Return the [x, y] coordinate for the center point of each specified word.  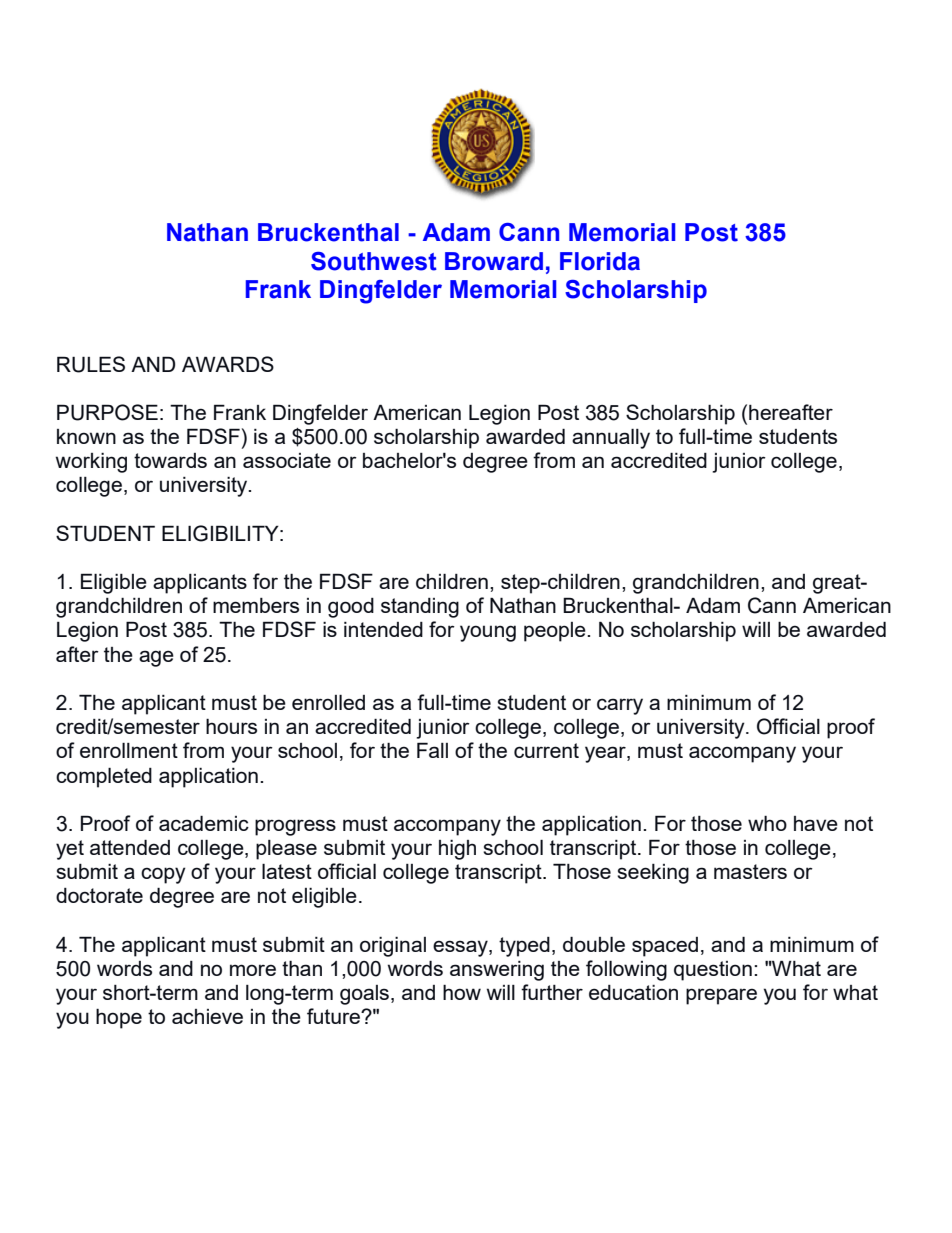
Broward [494, 261]
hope [119, 1019]
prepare [721, 996]
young [488, 633]
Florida [600, 261]
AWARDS [228, 364]
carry [620, 706]
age [156, 658]
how [462, 992]
